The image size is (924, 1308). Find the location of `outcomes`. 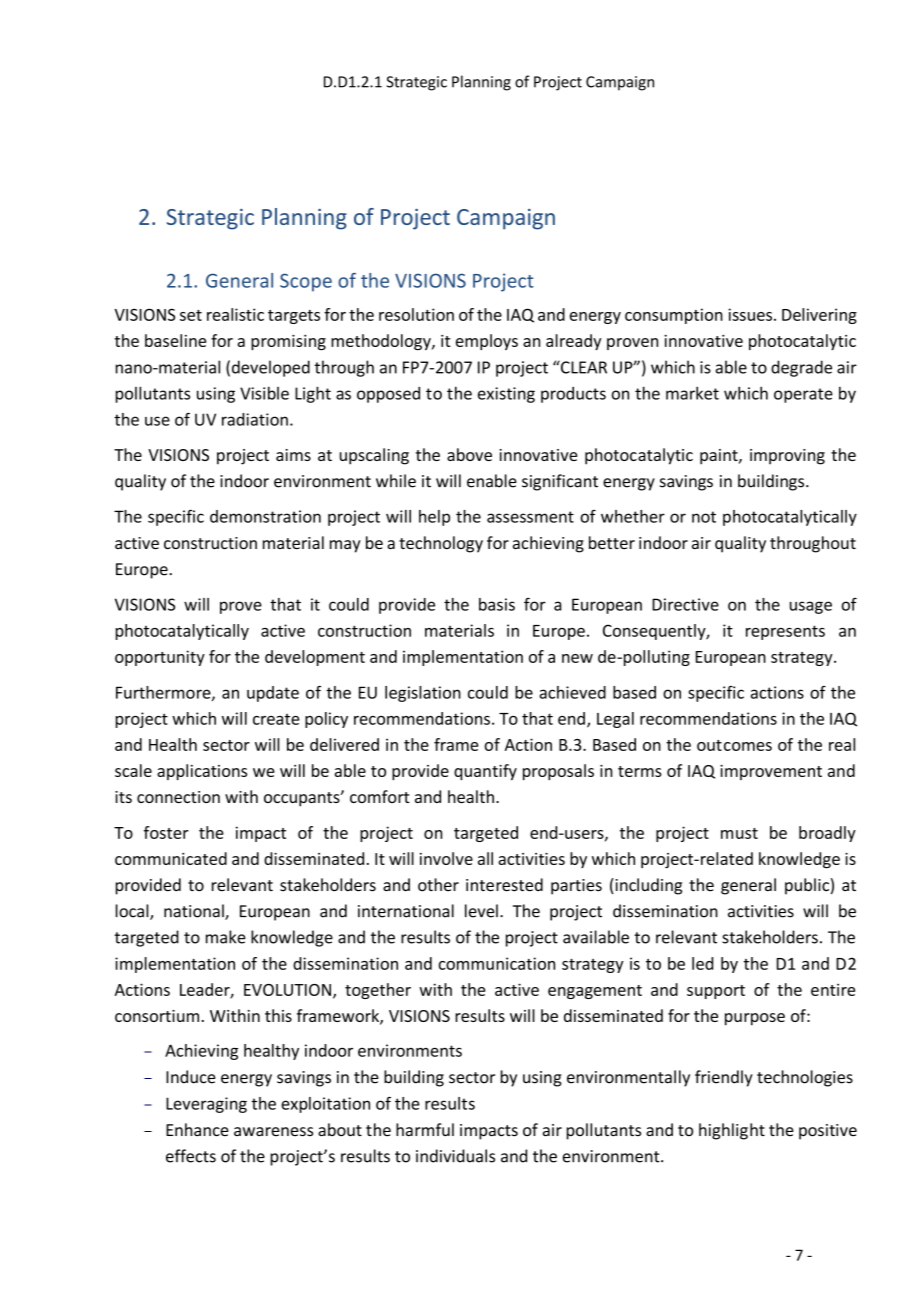

outcomes is located at coordinates (734, 745).
